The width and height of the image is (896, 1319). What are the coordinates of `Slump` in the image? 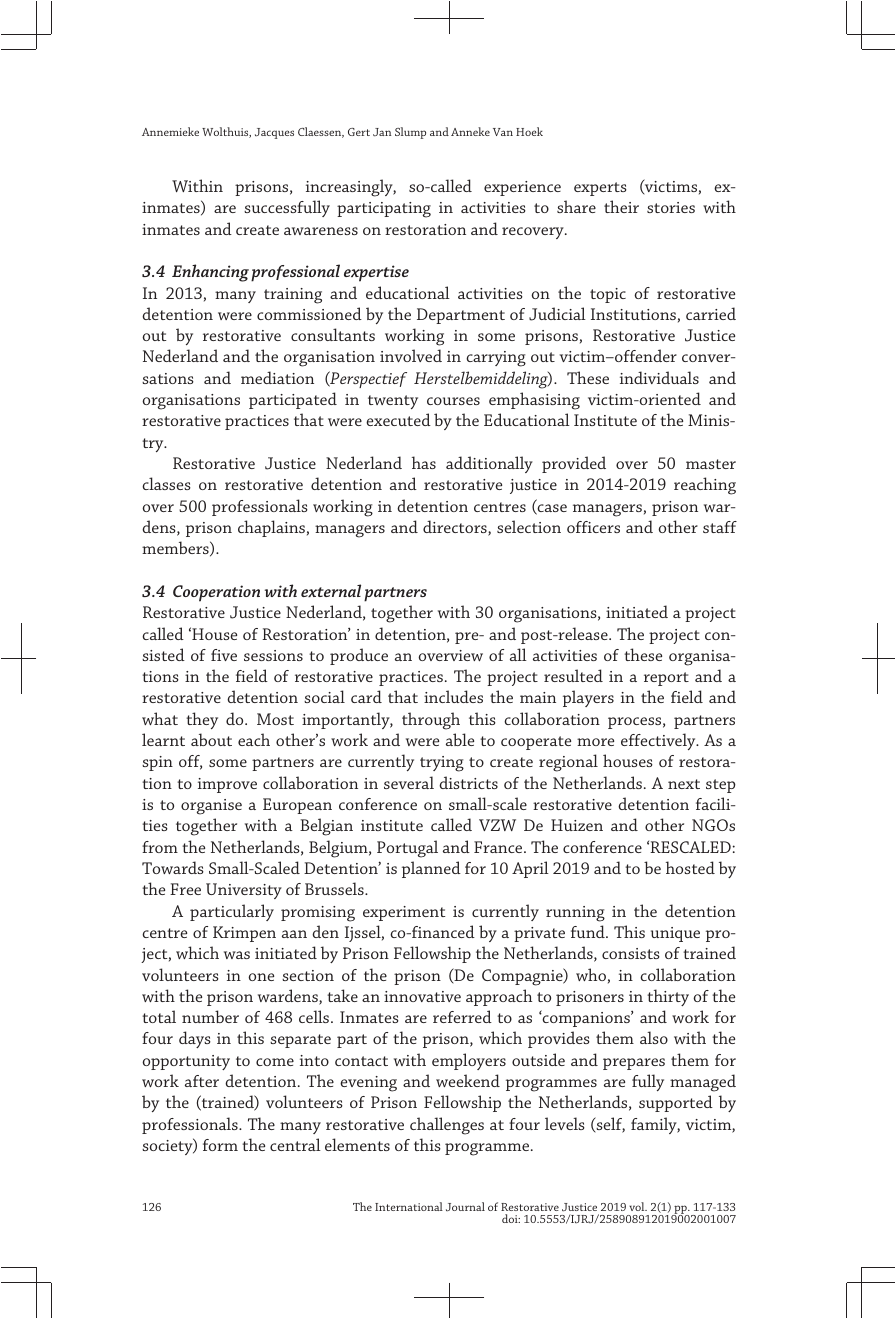 It's located at (410, 133).
